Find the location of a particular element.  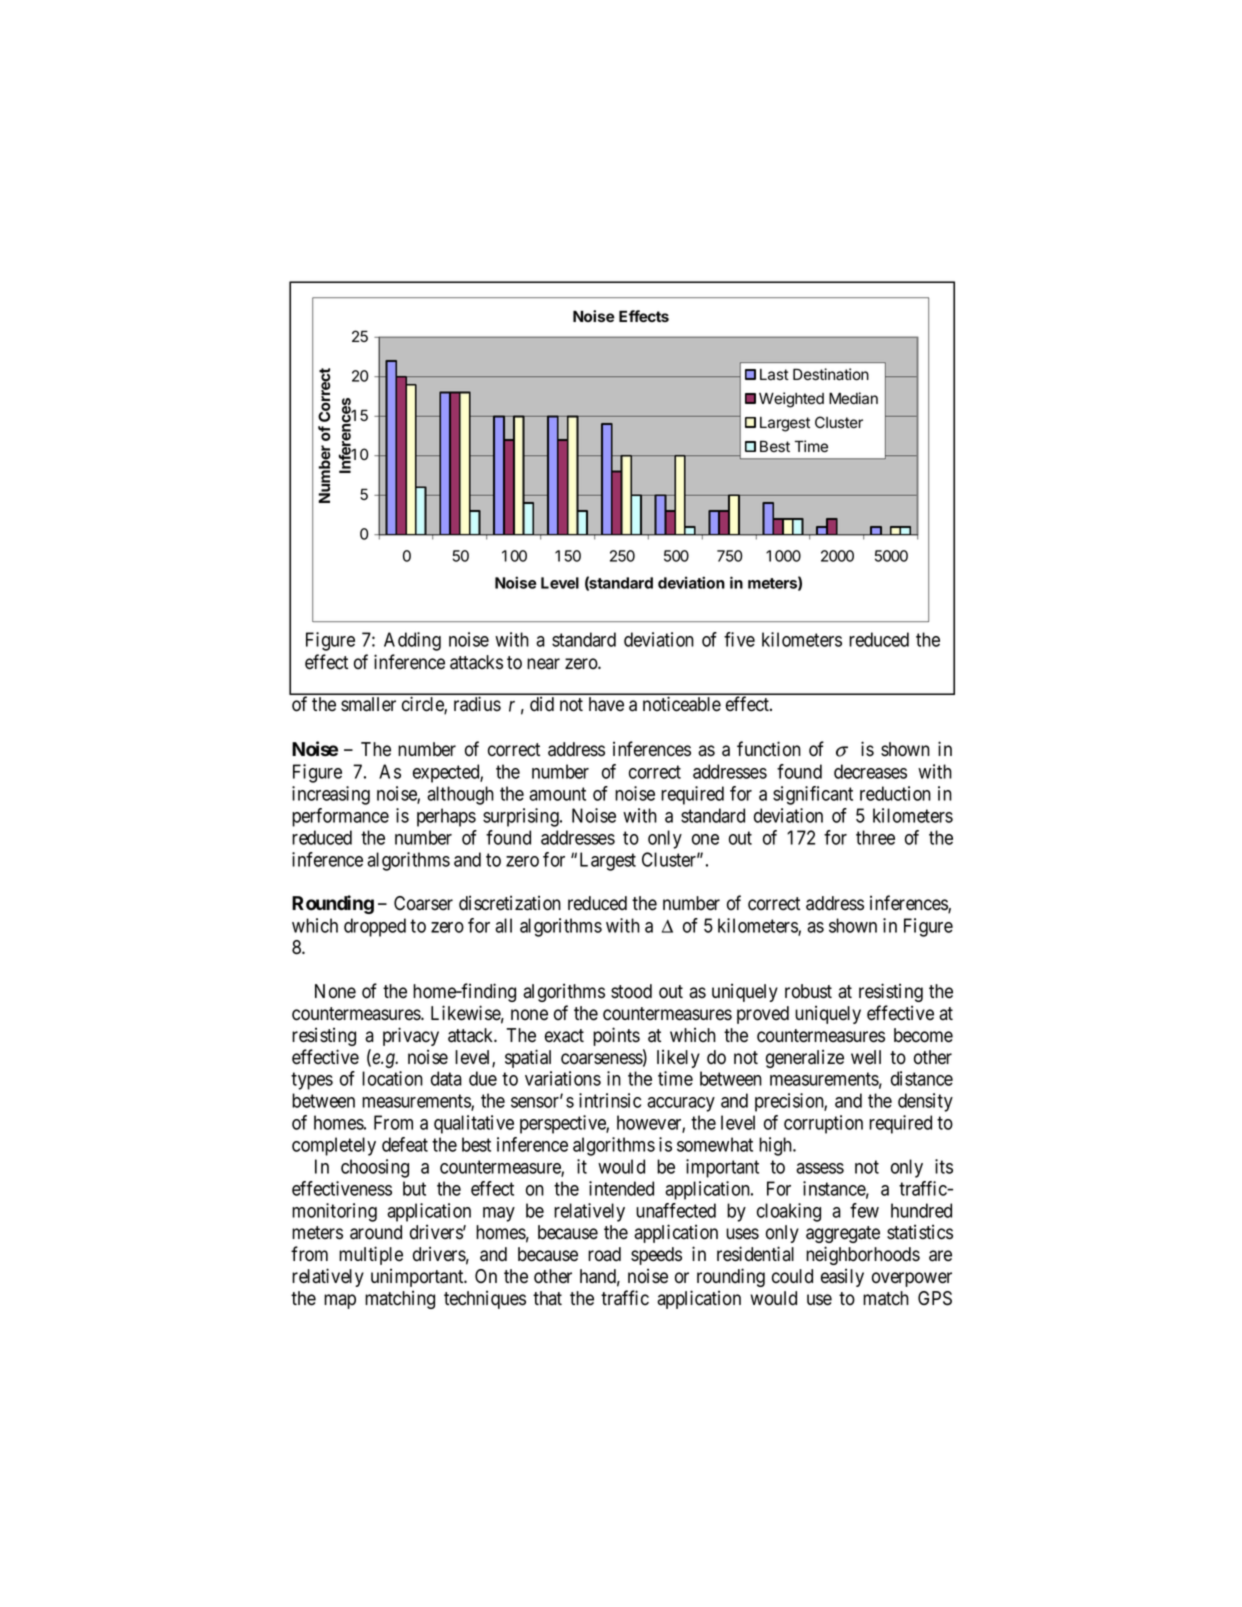

have is located at coordinates (606, 704).
